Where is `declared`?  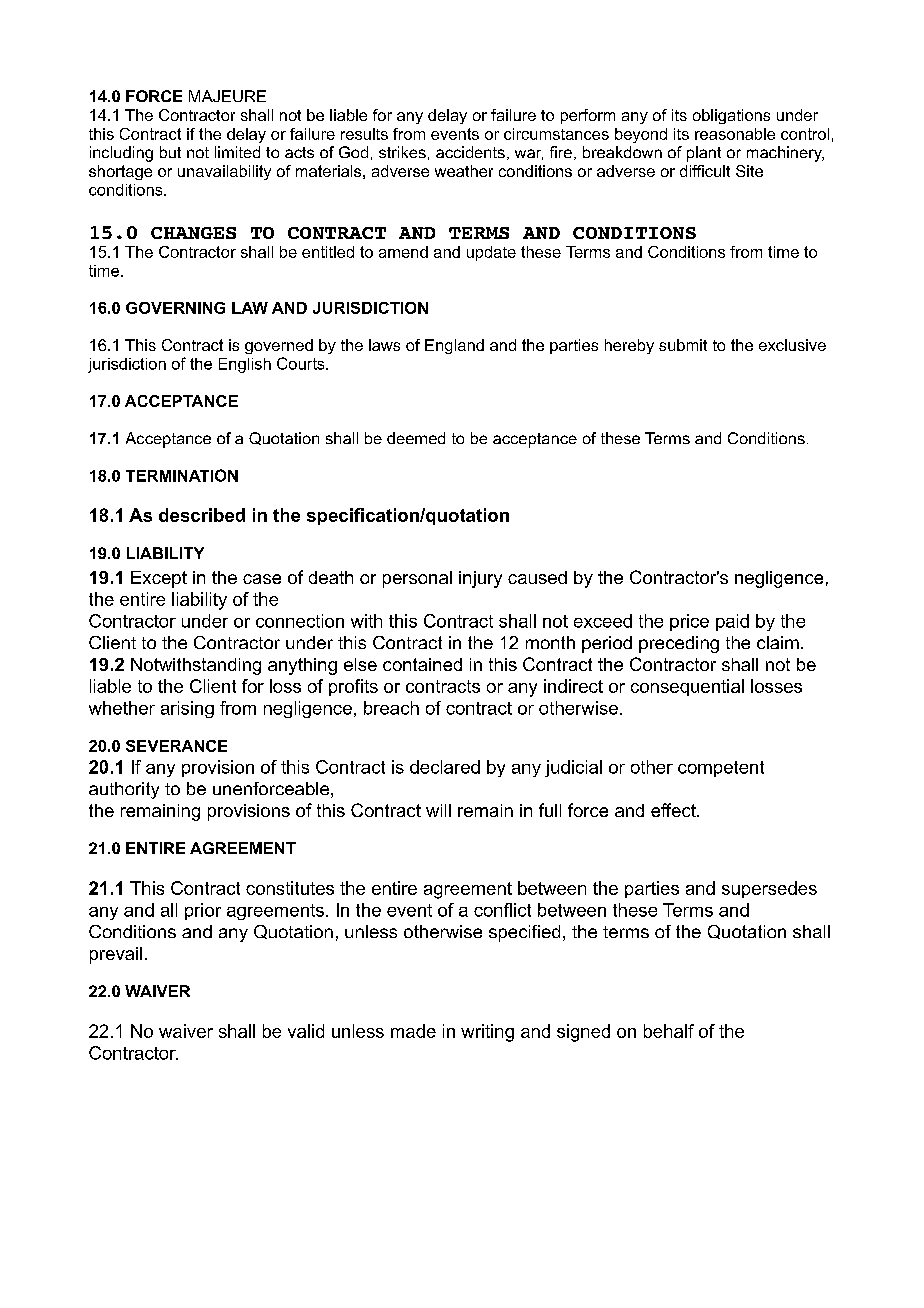 declared is located at coordinates (445, 767).
